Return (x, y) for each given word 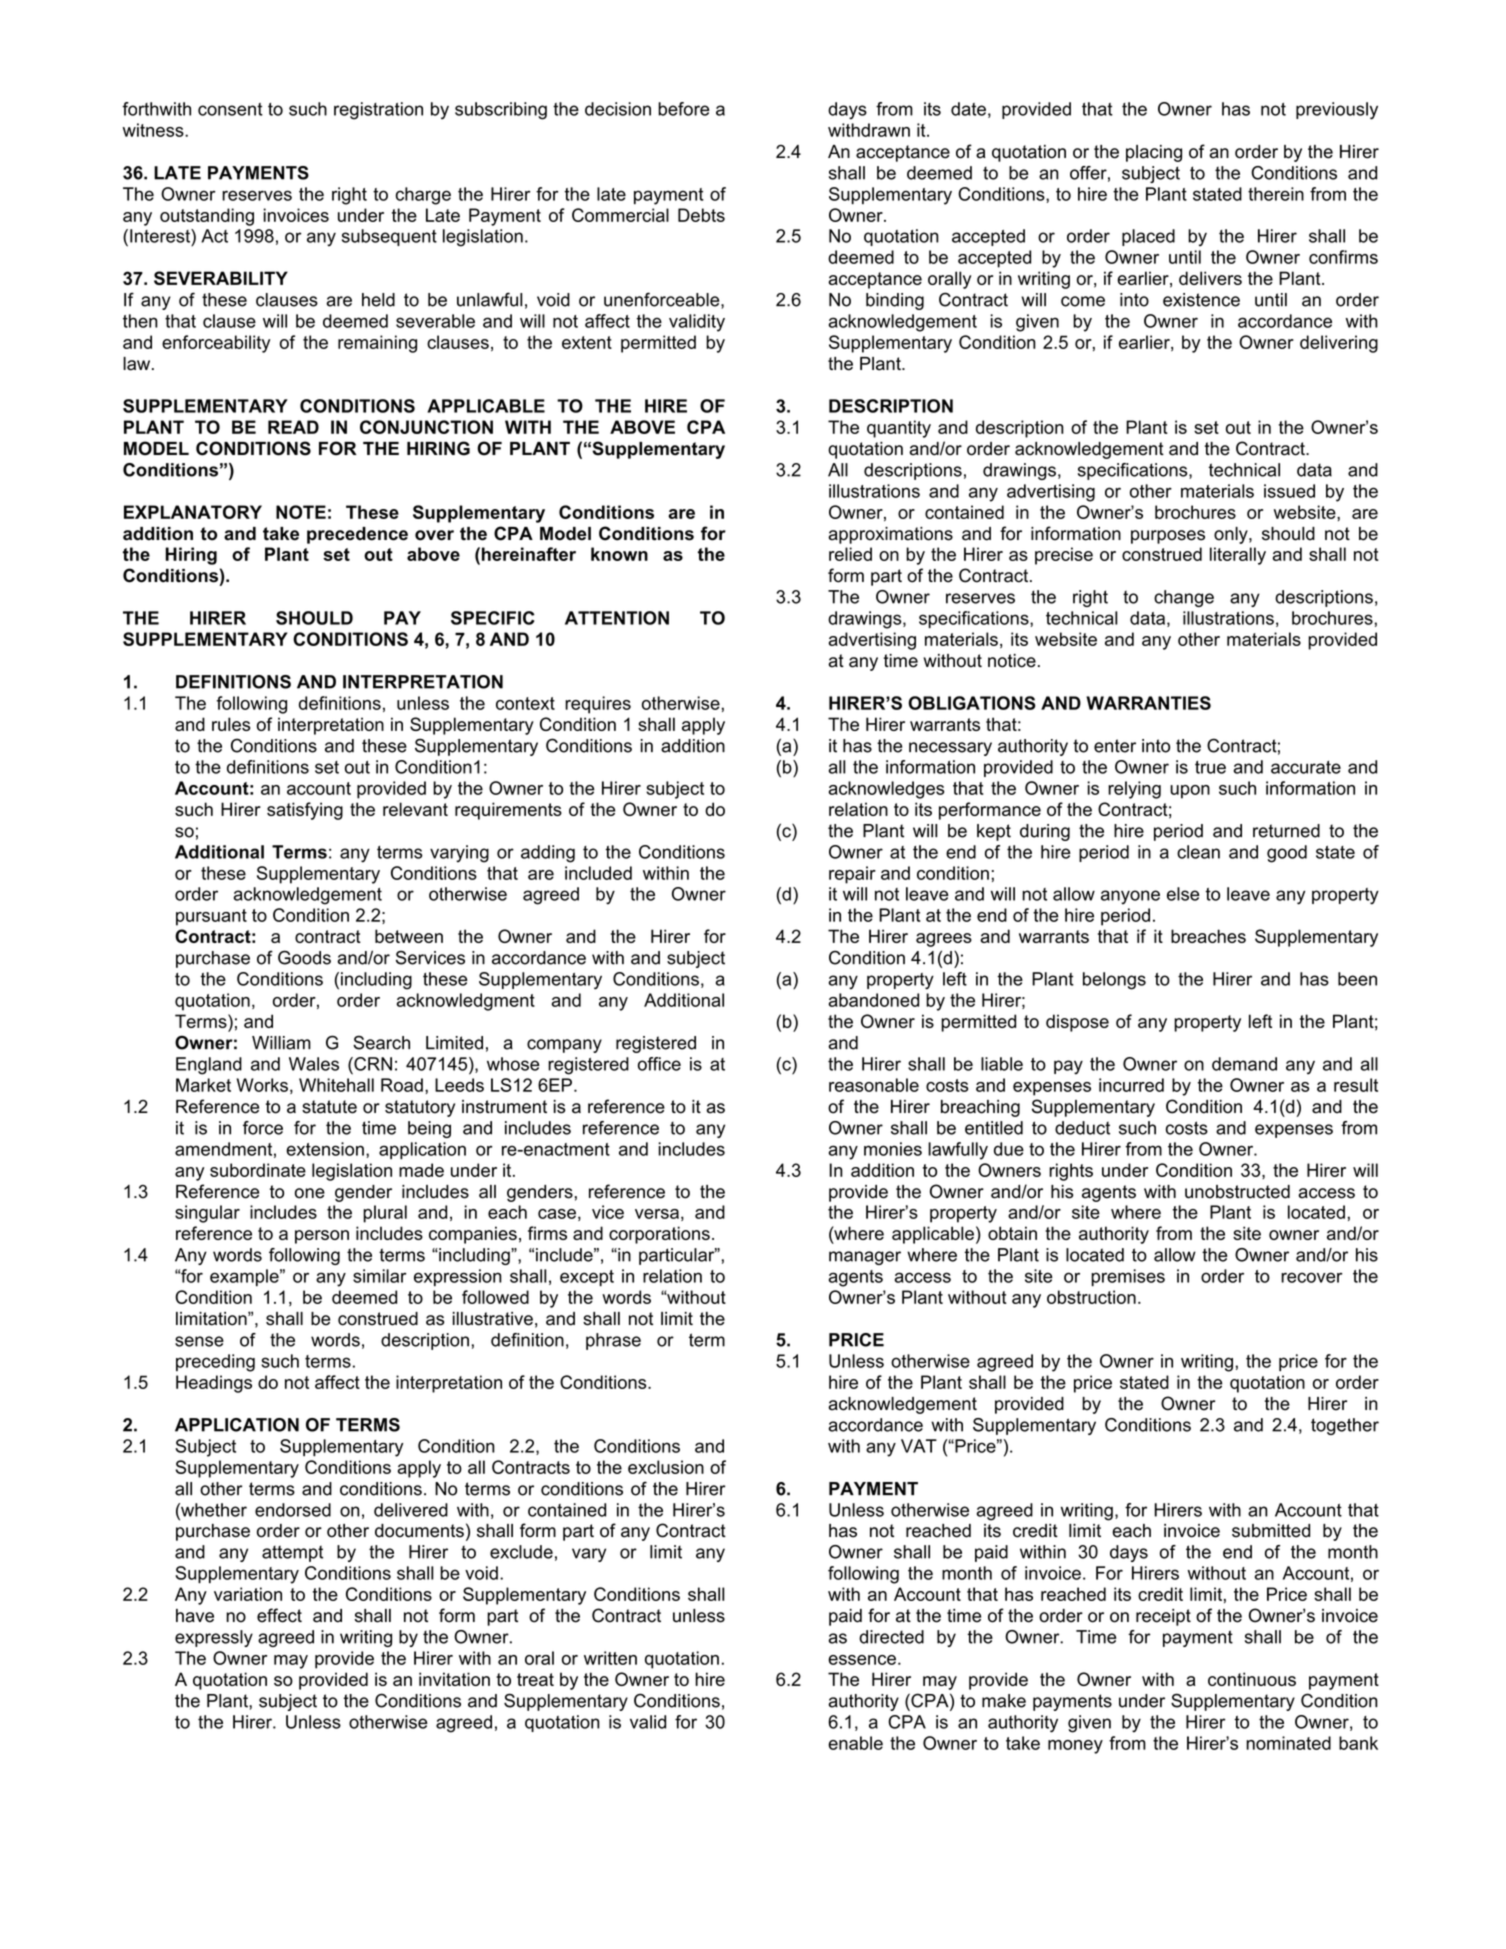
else (1183, 894)
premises (1128, 1277)
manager (865, 1258)
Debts (701, 215)
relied (850, 554)
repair (852, 875)
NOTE (301, 512)
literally (1238, 556)
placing (1154, 153)
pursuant (211, 917)
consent (230, 109)
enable (855, 1743)
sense (199, 1341)
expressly (214, 1638)
